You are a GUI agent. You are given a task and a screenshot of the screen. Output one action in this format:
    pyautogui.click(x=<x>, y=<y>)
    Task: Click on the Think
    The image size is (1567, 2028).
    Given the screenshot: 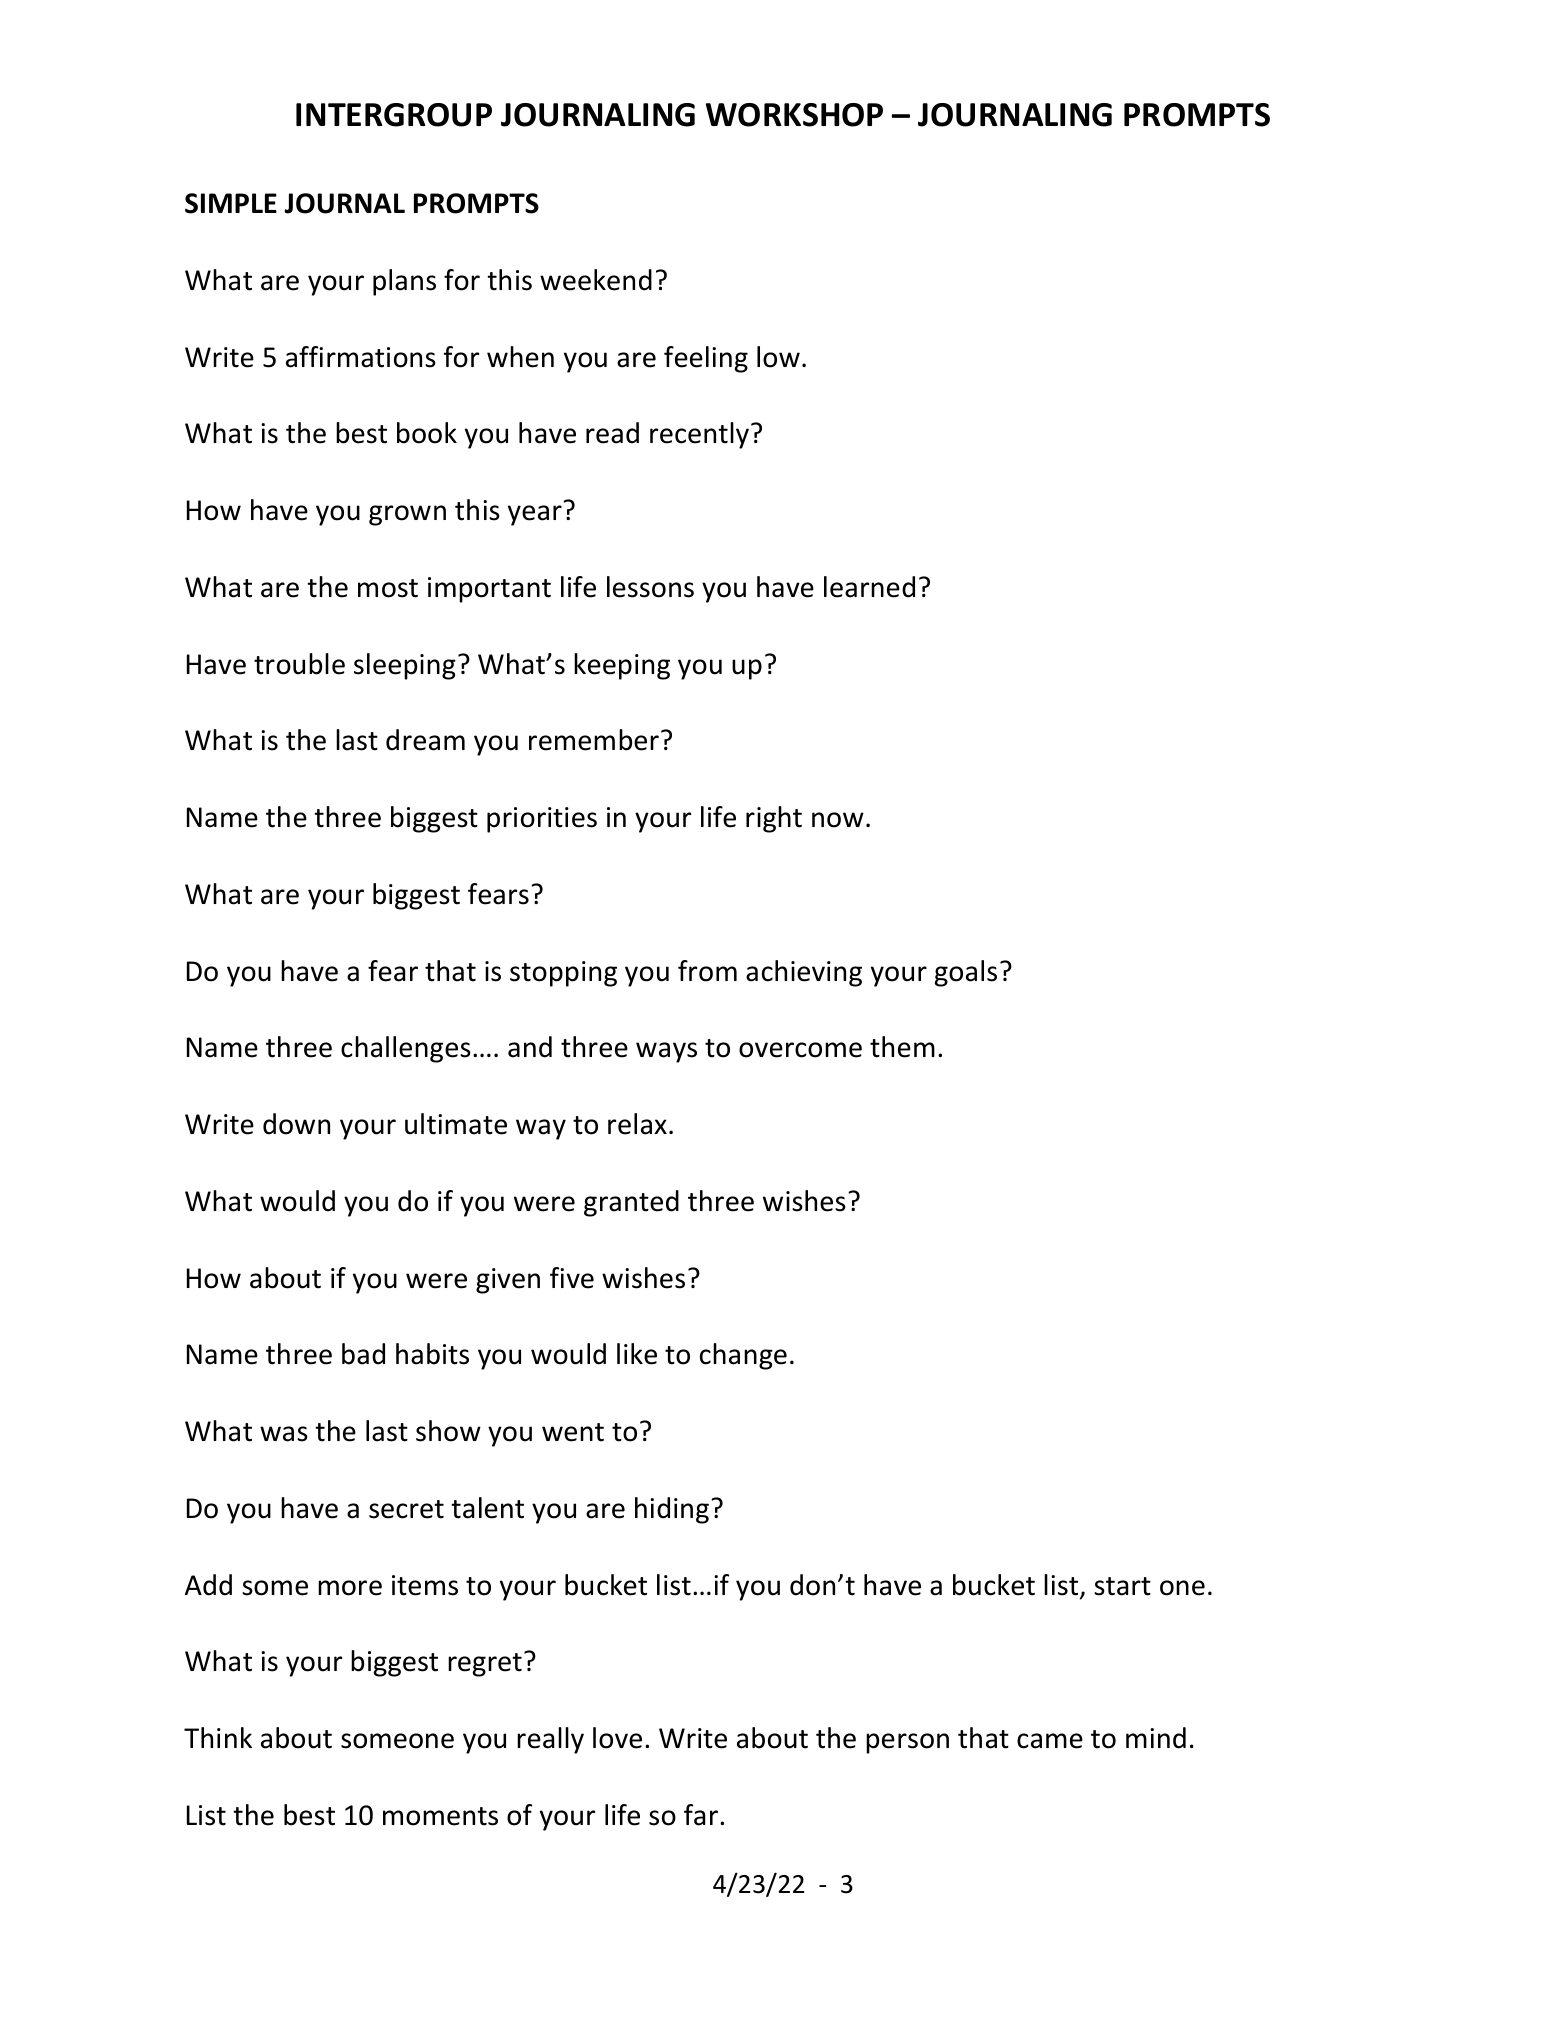 What is the action you would take?
    pyautogui.click(x=218, y=1737)
